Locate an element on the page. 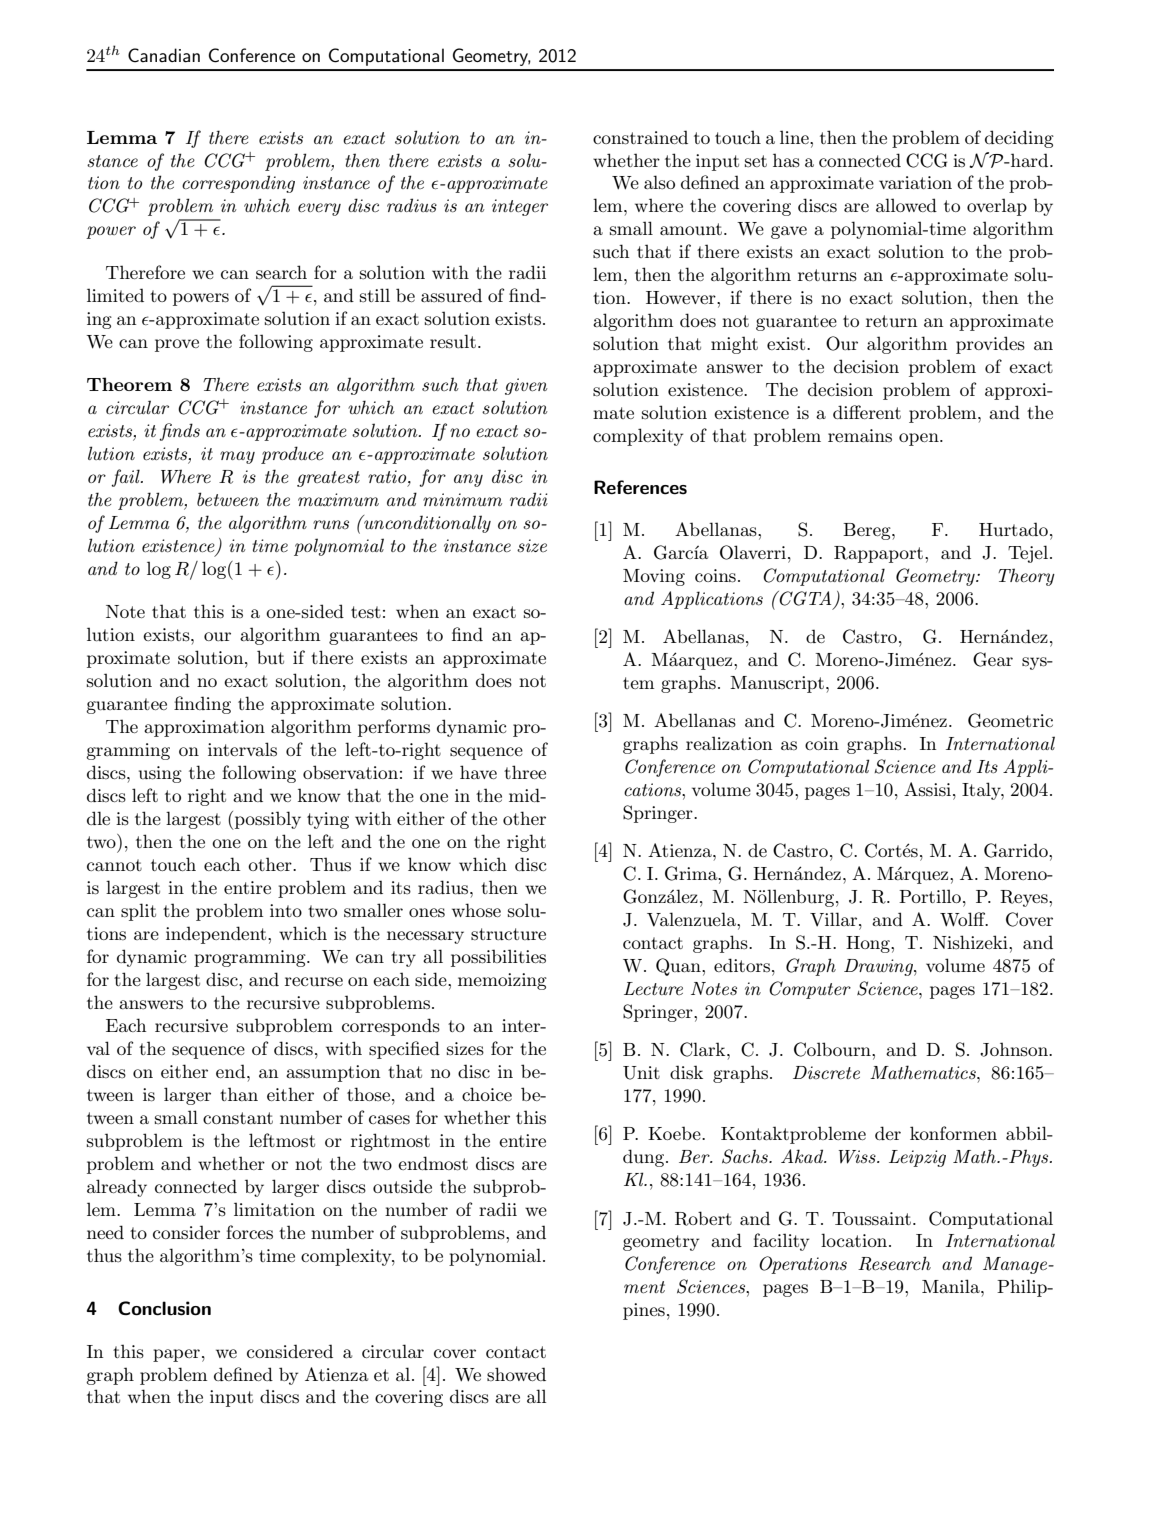  open is located at coordinates (920, 439).
